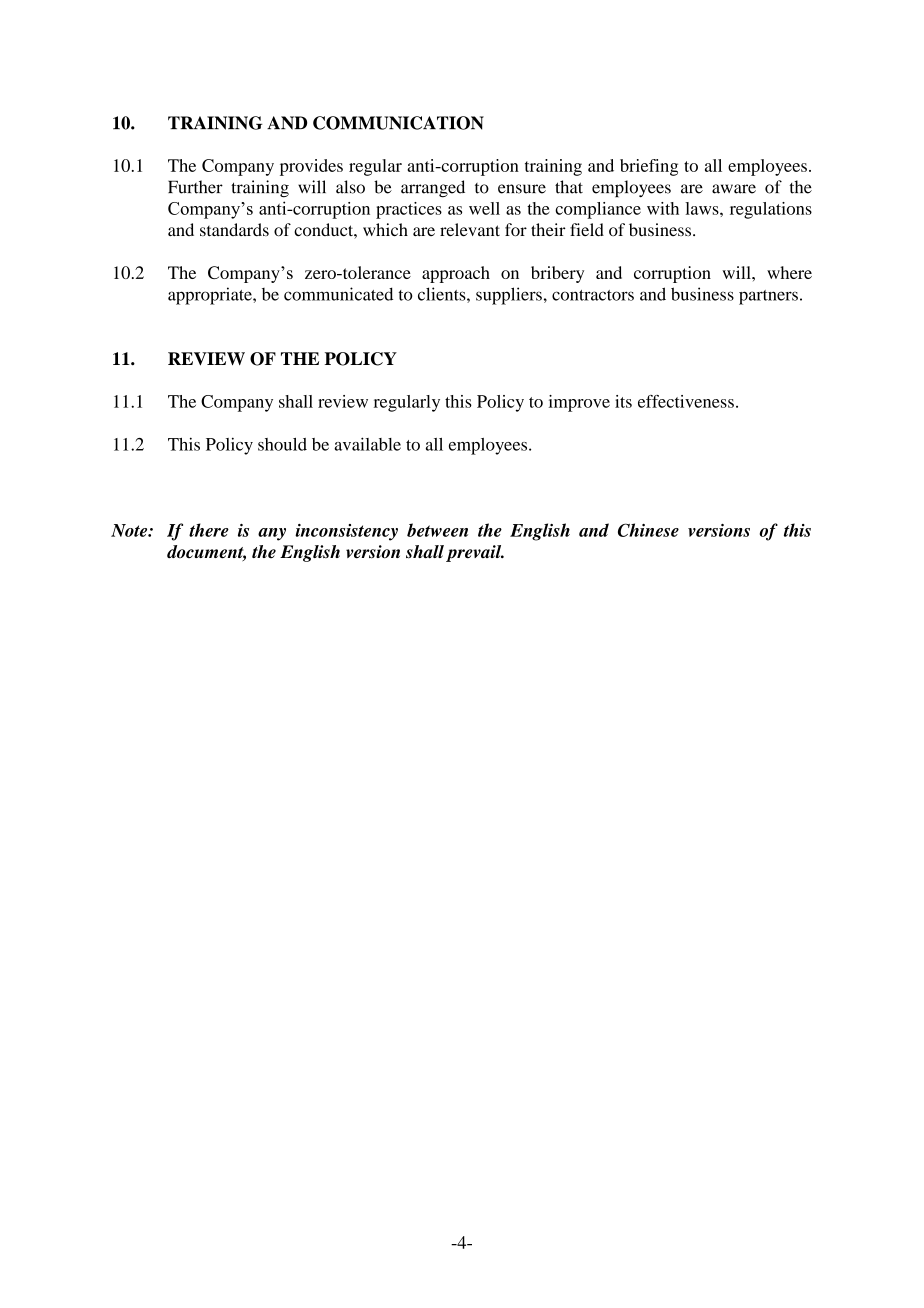 The width and height of the screenshot is (924, 1308). What do you see at coordinates (209, 530) in the screenshot?
I see `there` at bounding box center [209, 530].
